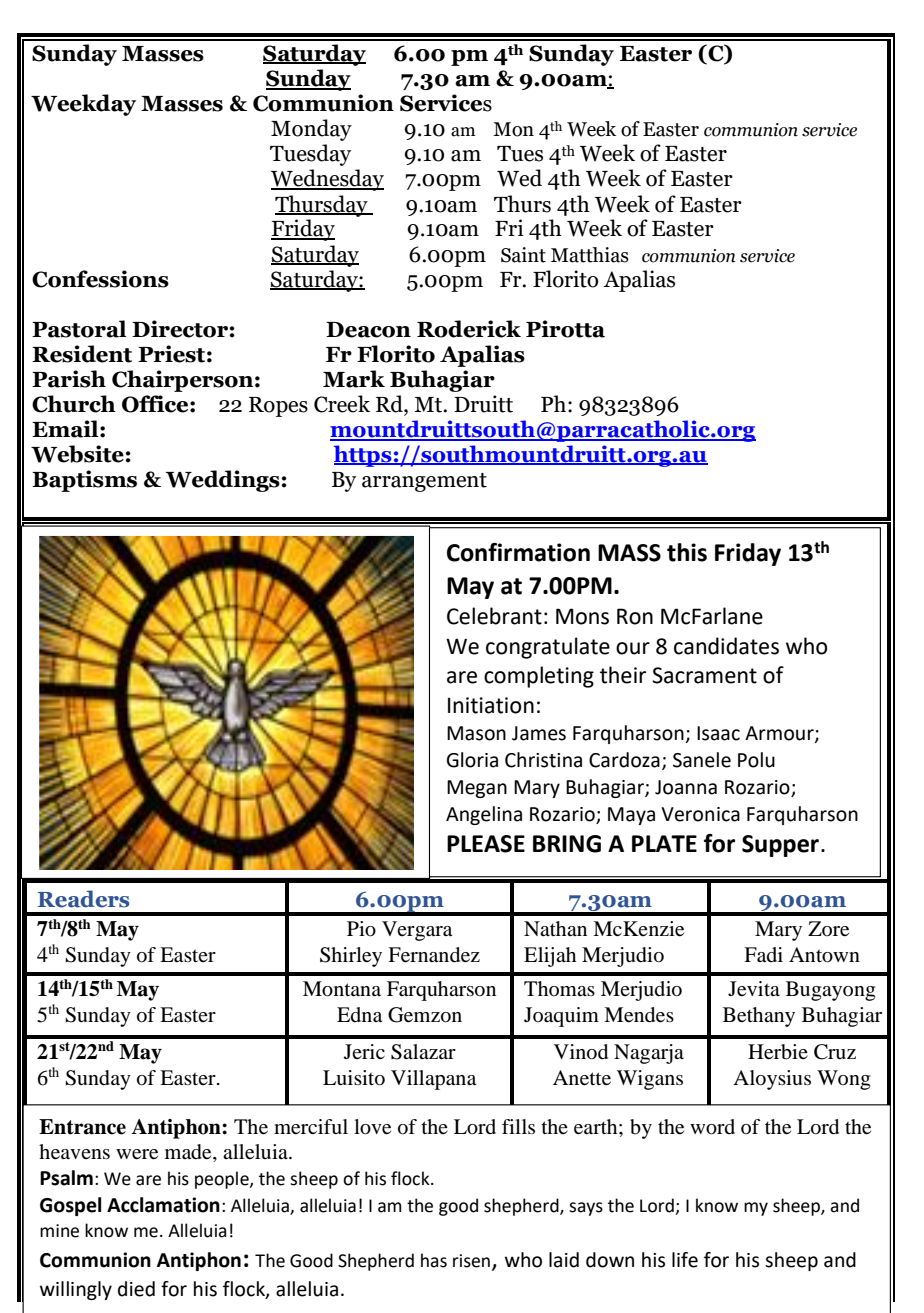 Image resolution: width=924 pixels, height=1313 pixels. What do you see at coordinates (424, 482) in the screenshot?
I see `arrangement` at bounding box center [424, 482].
